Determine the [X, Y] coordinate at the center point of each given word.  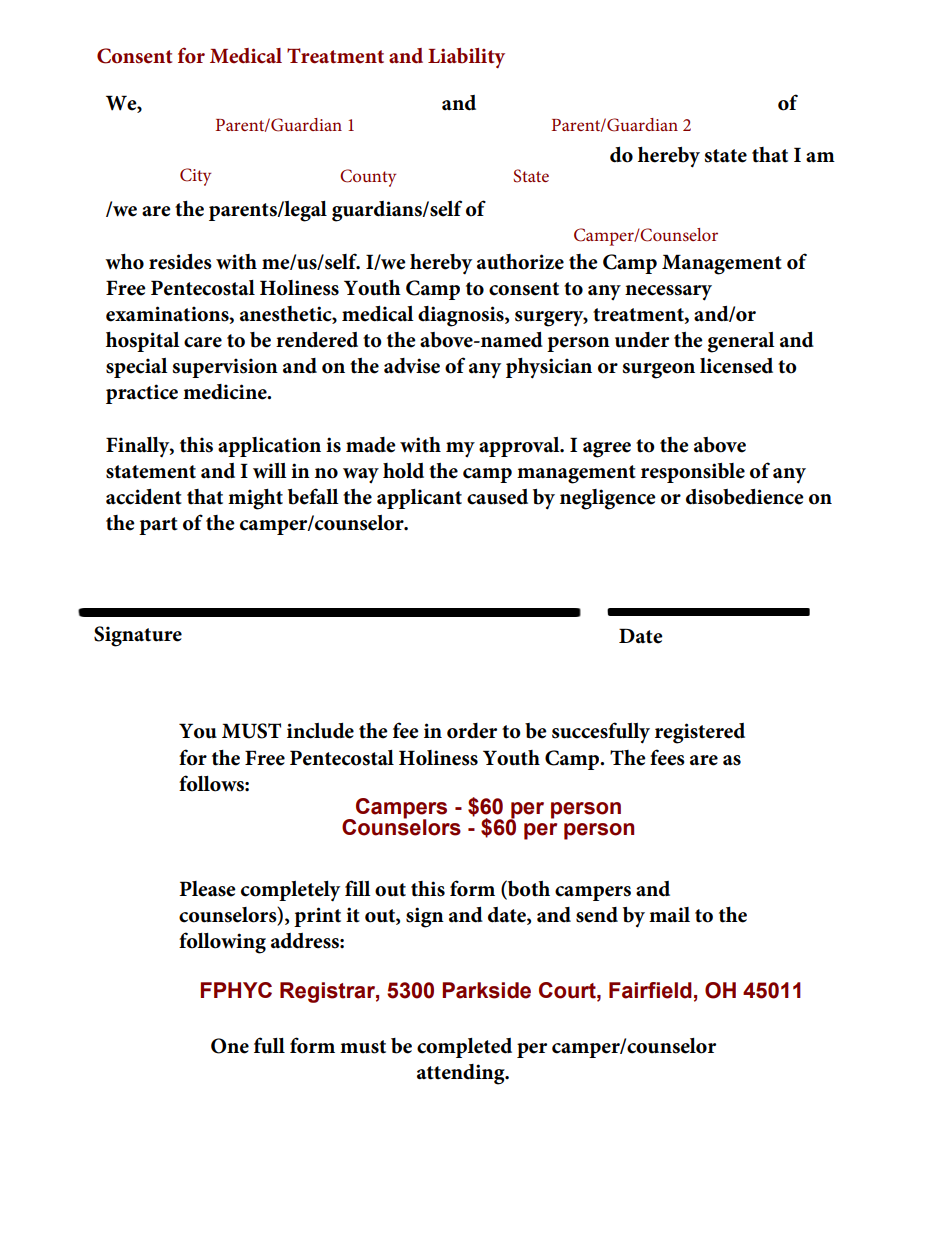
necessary [668, 293]
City [195, 177]
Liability [466, 58]
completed [464, 1048]
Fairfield [650, 990]
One [230, 1046]
